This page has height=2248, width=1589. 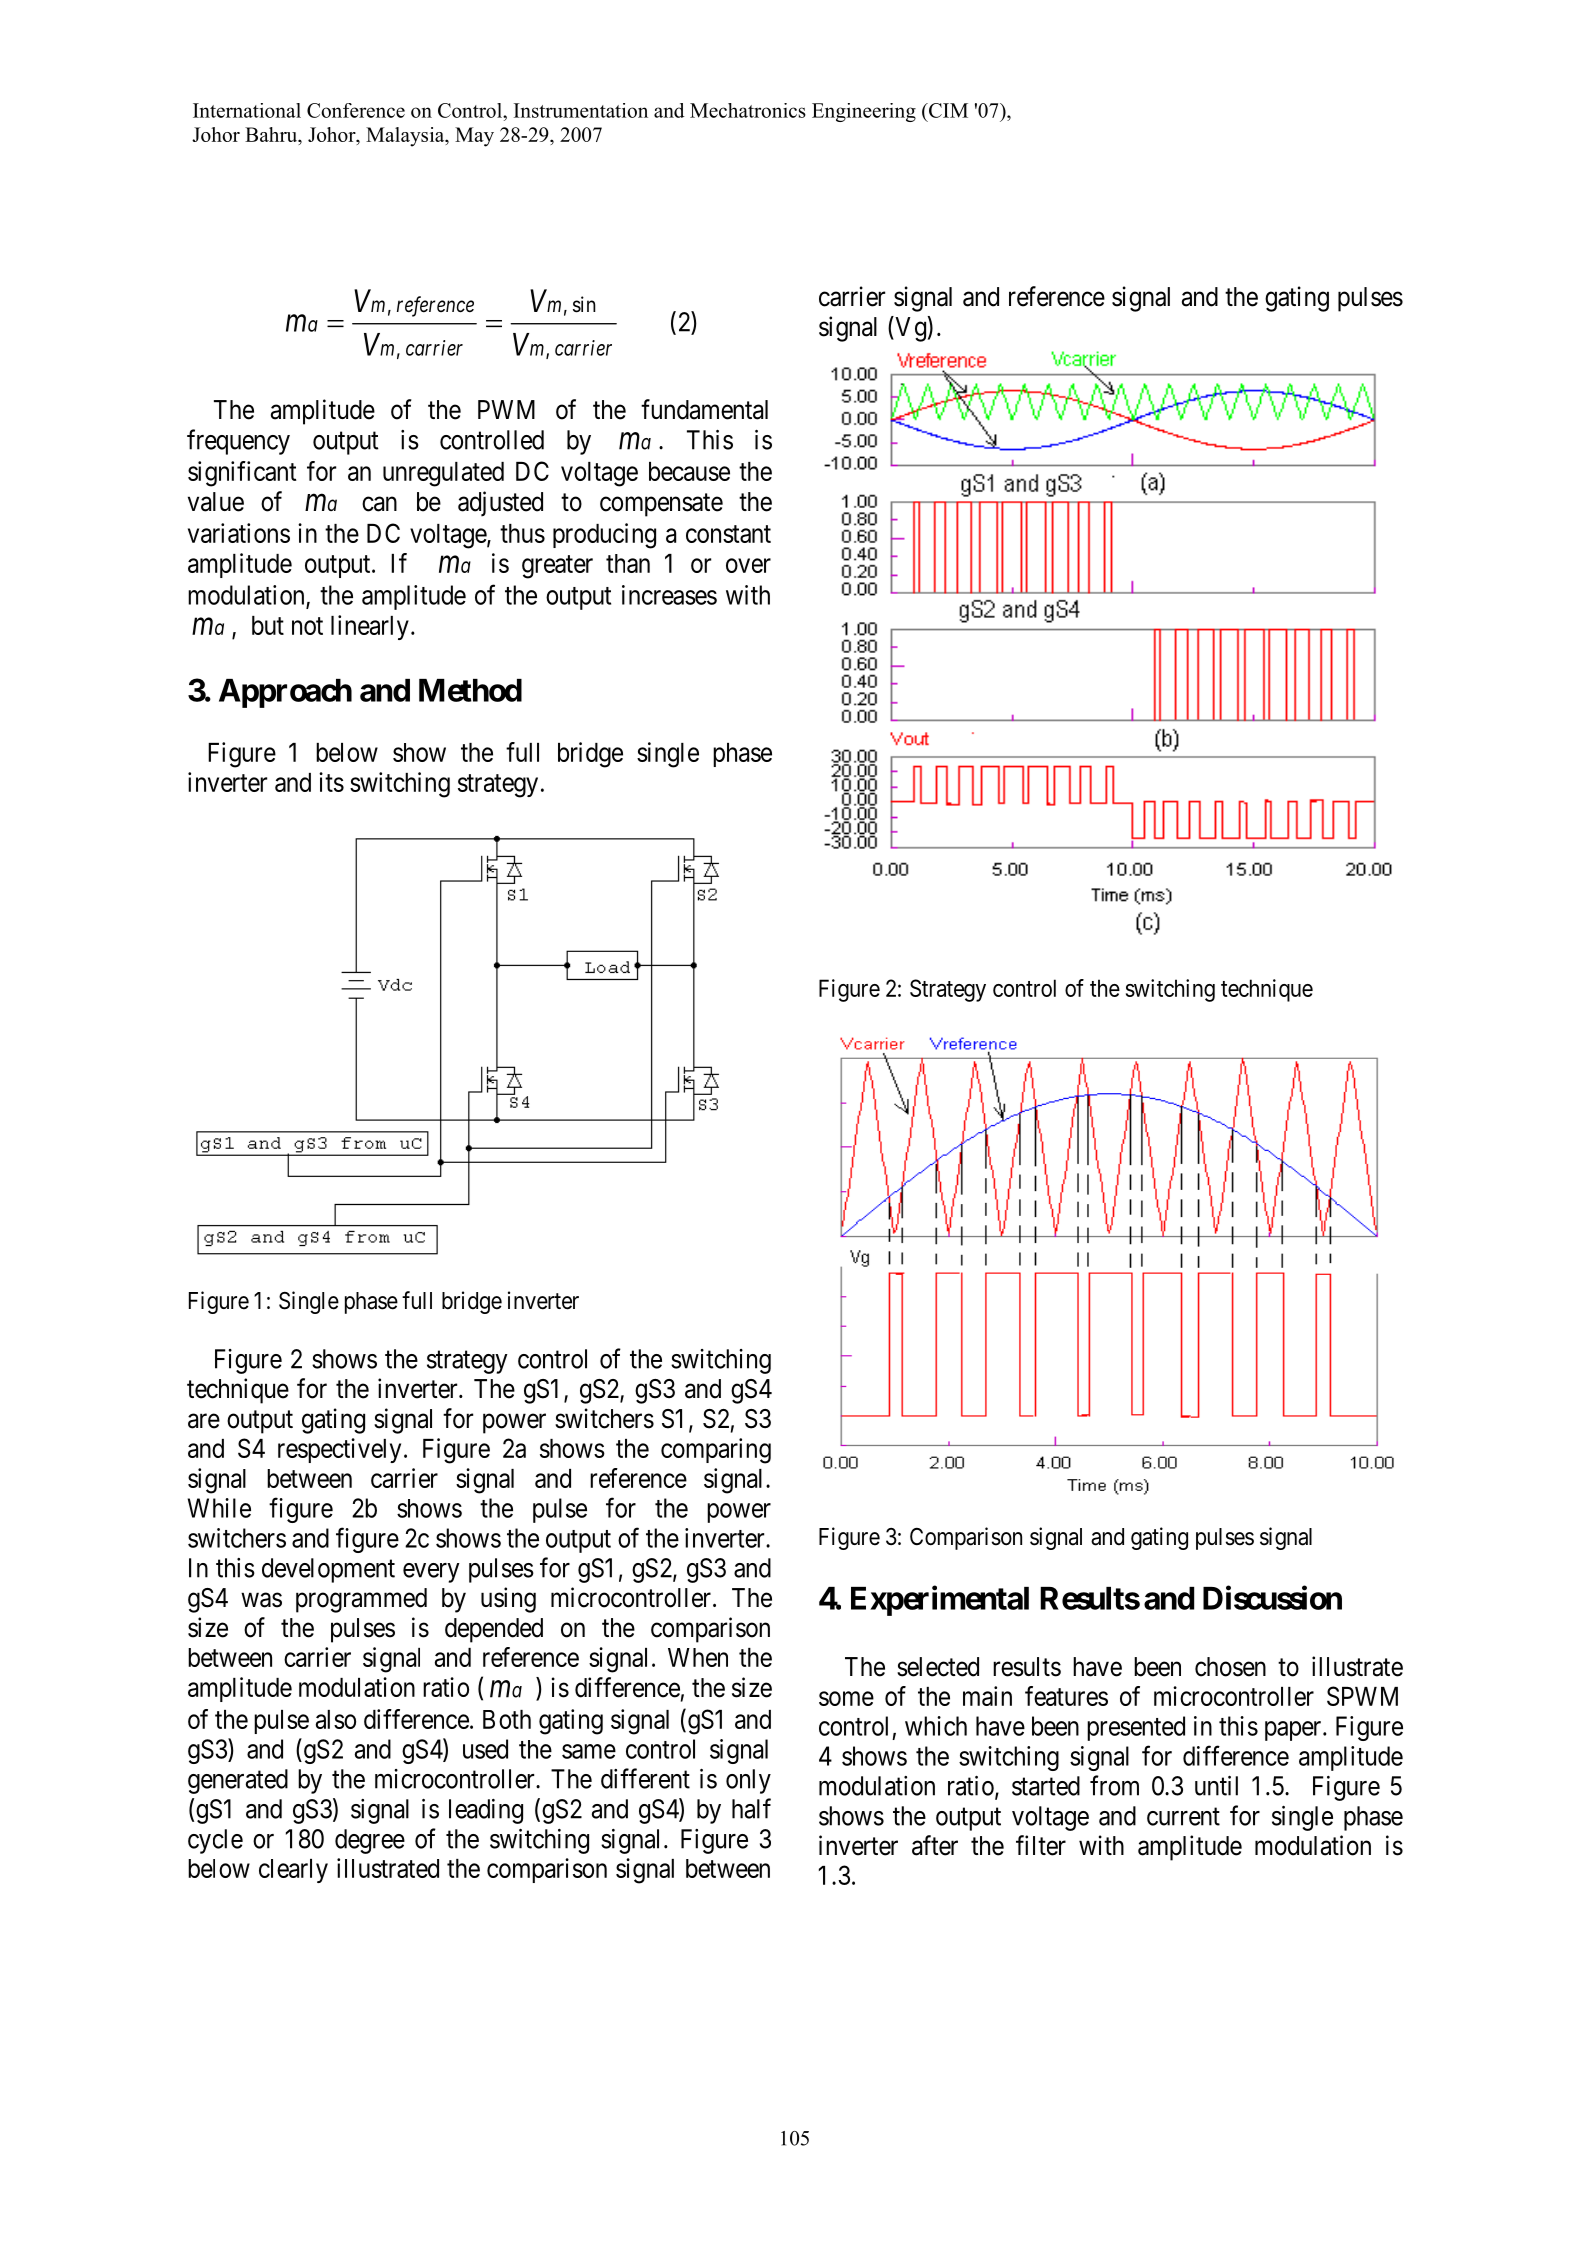 What do you see at coordinates (748, 110) in the page?
I see `Mechatronics` at bounding box center [748, 110].
